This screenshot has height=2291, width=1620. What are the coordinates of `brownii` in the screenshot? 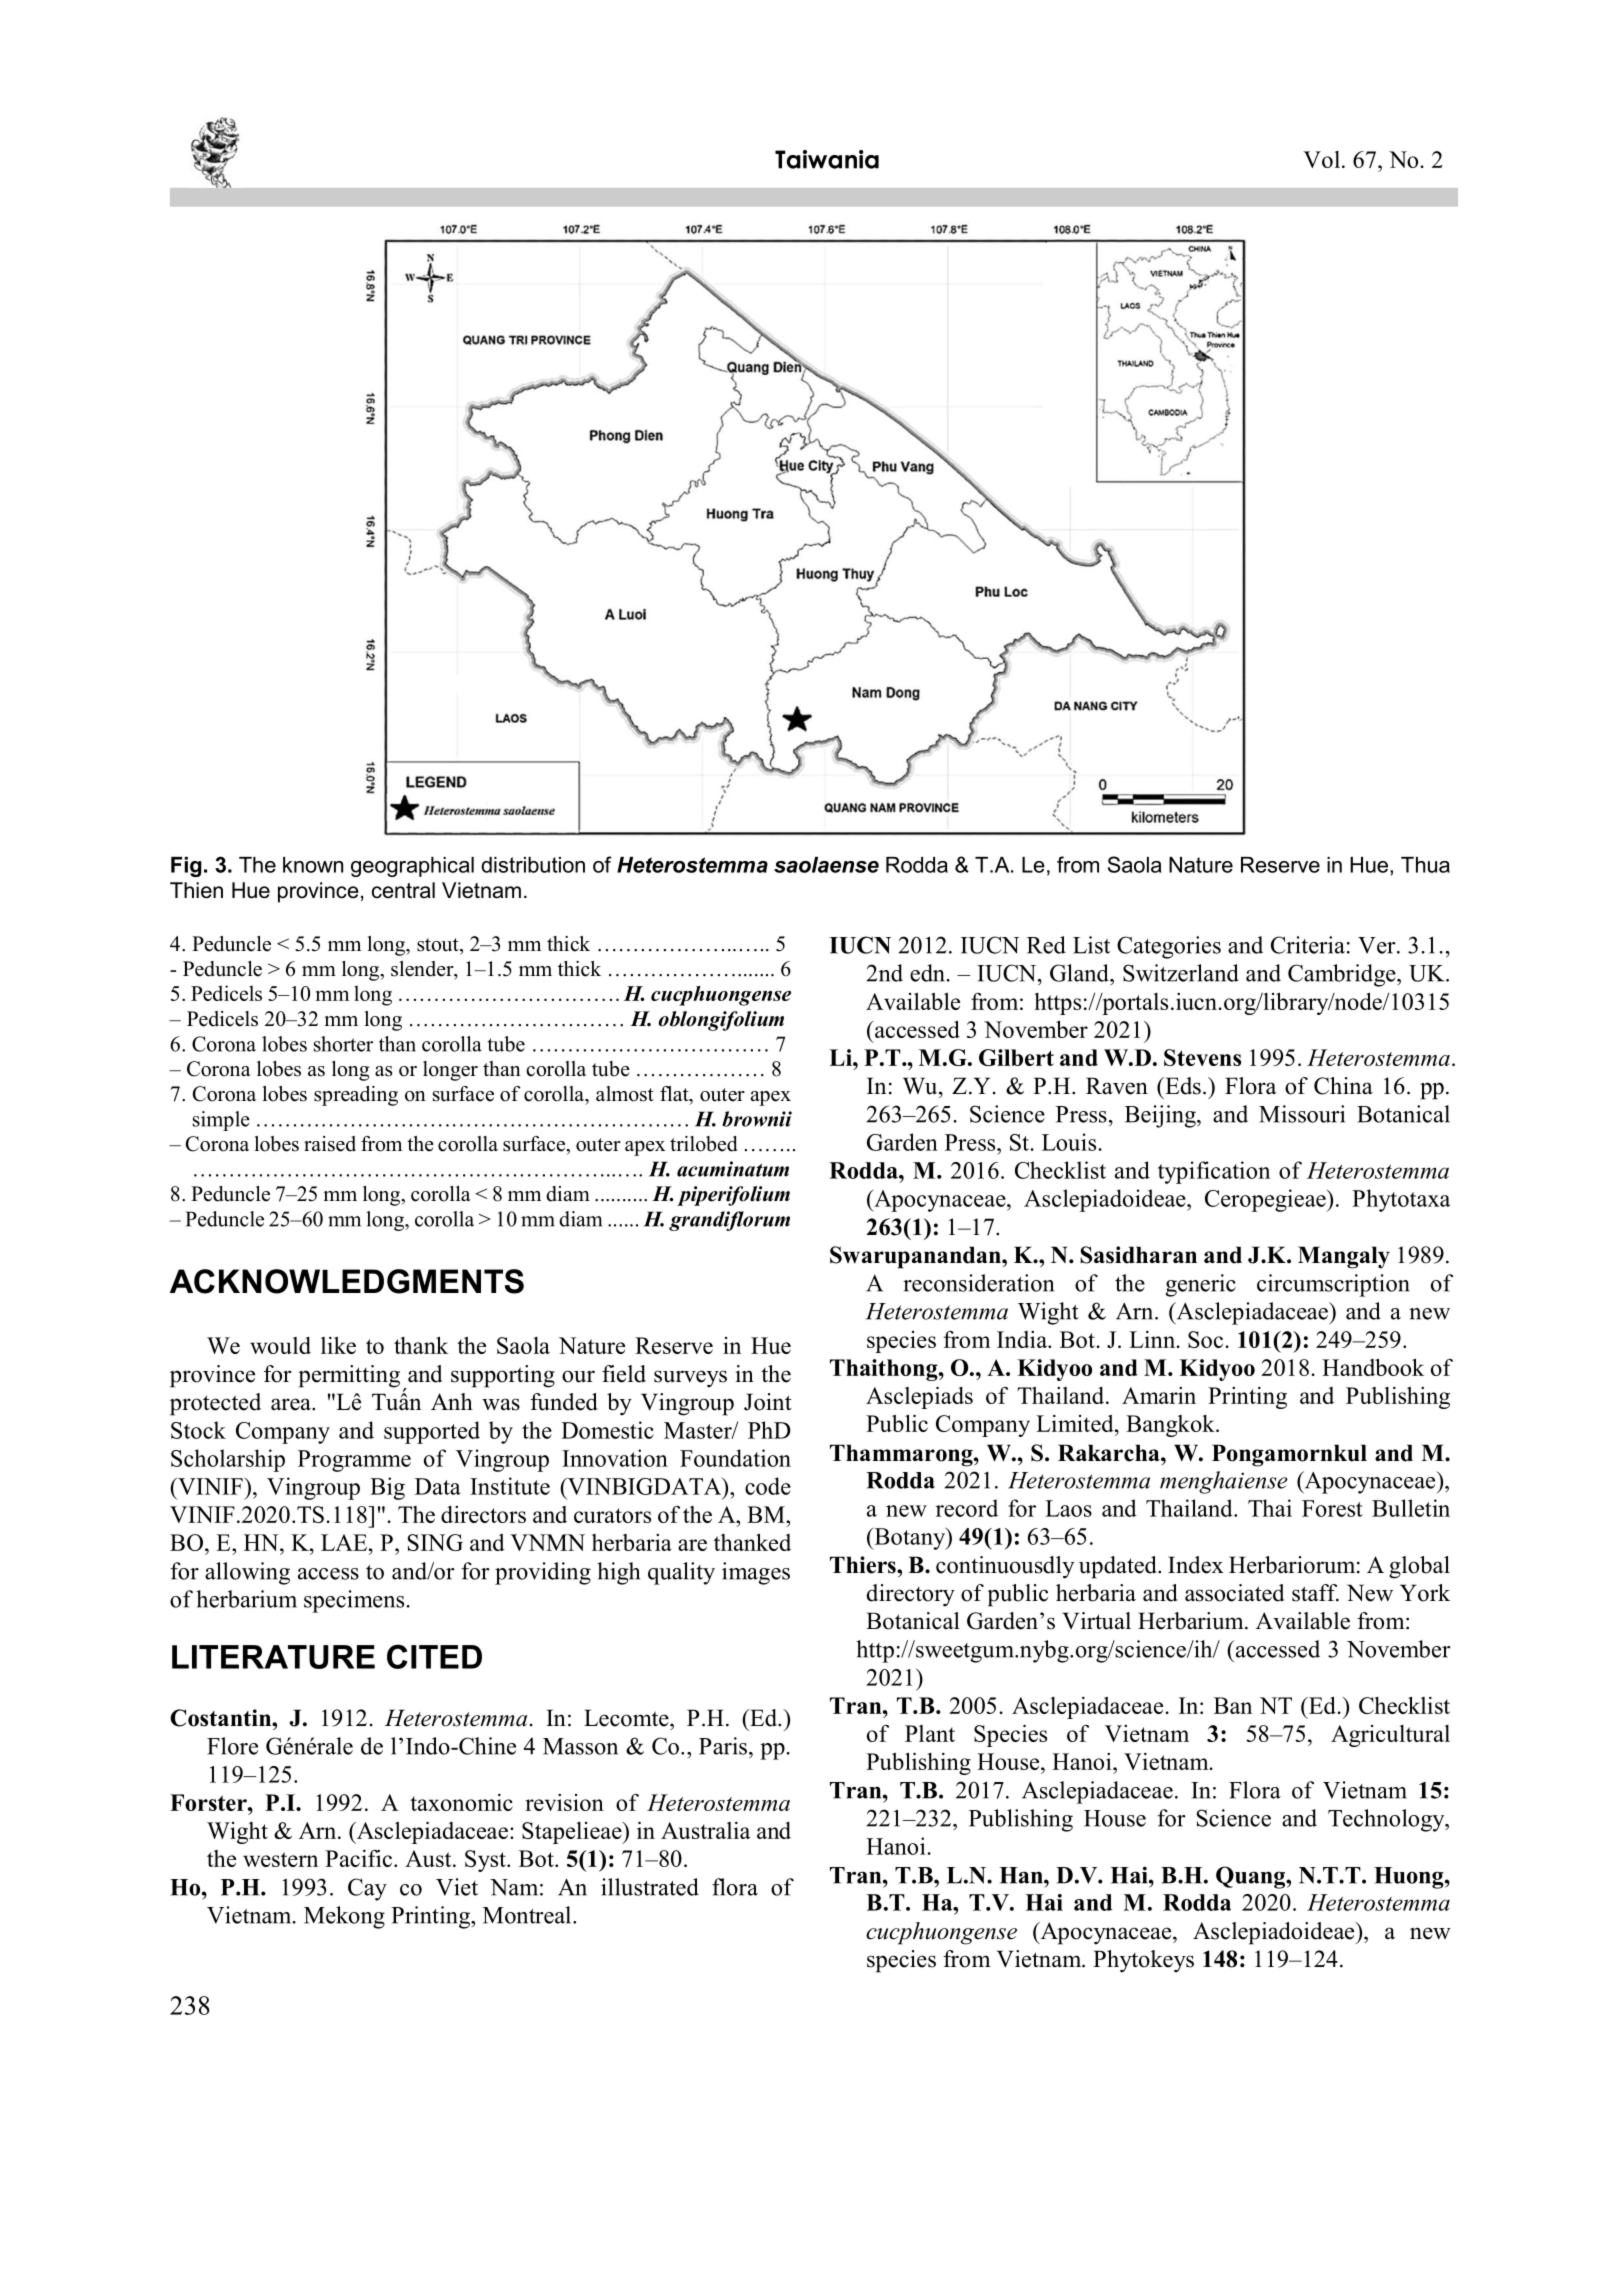 It's located at (757, 1119).
